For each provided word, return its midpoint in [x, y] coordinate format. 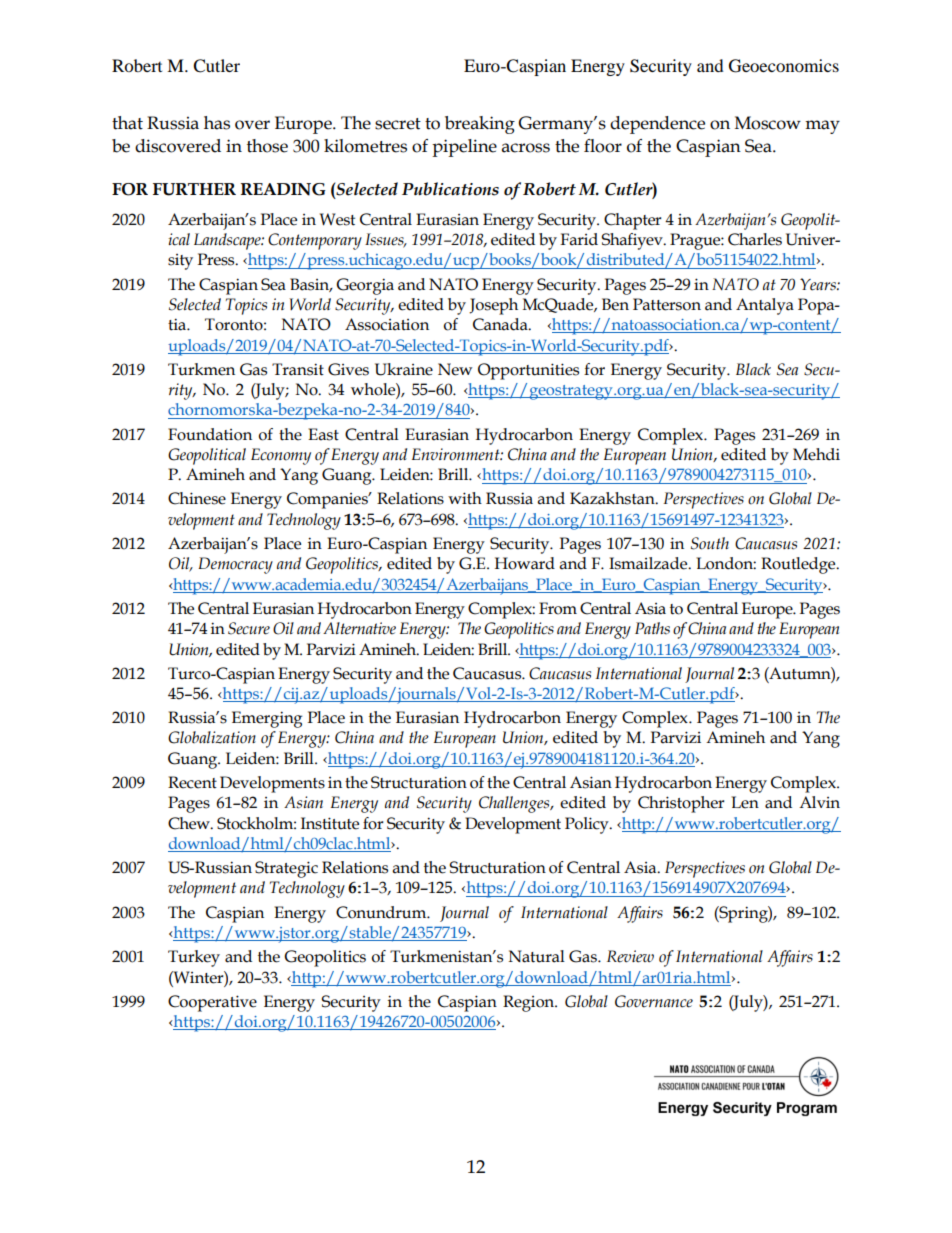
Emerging [267, 719]
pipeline [464, 148]
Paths [652, 628]
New [455, 369]
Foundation [210, 434]
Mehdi [816, 454]
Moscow [768, 123]
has [217, 123]
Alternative [359, 628]
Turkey [194, 958]
